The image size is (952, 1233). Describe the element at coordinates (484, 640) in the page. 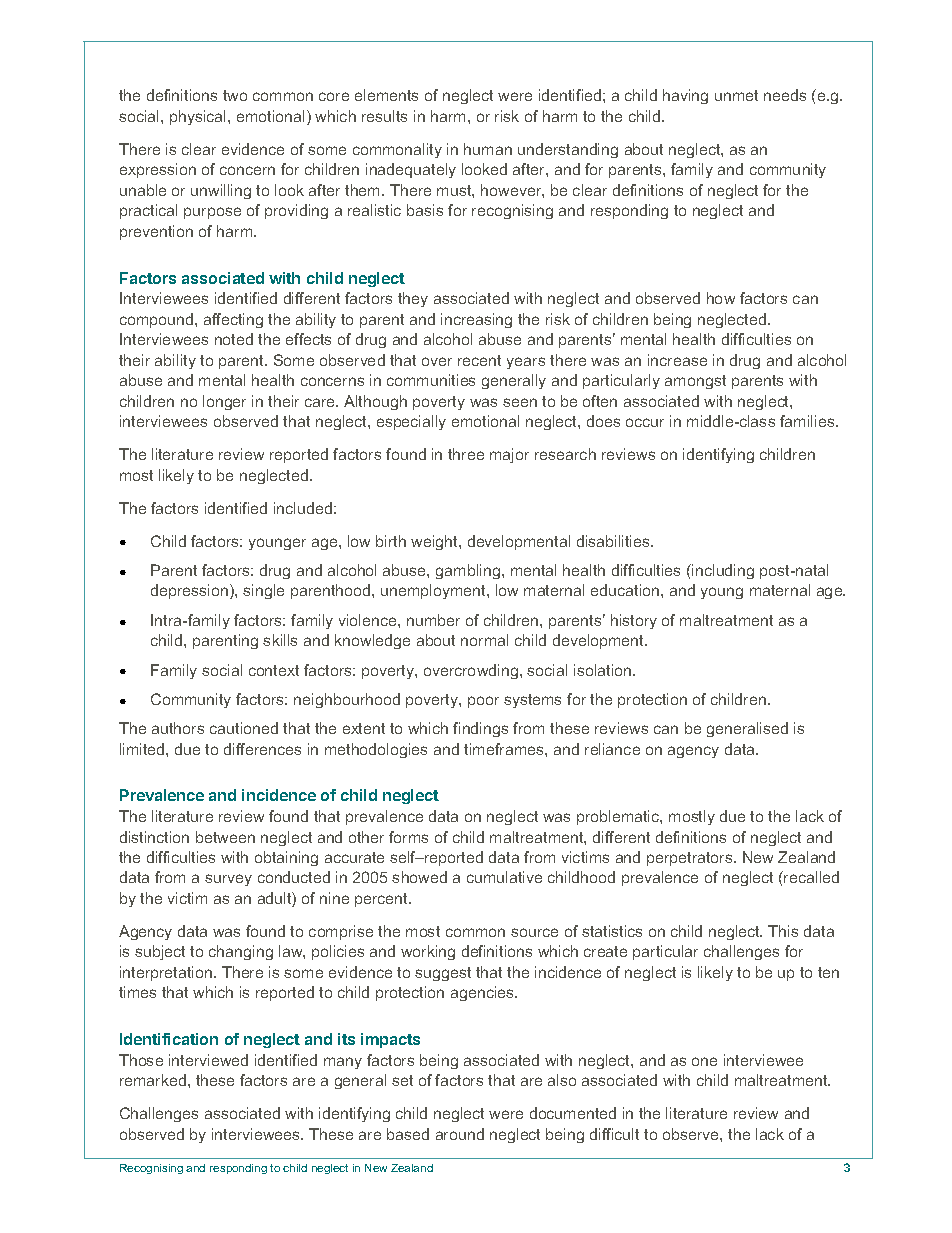

I see `normal` at that location.
